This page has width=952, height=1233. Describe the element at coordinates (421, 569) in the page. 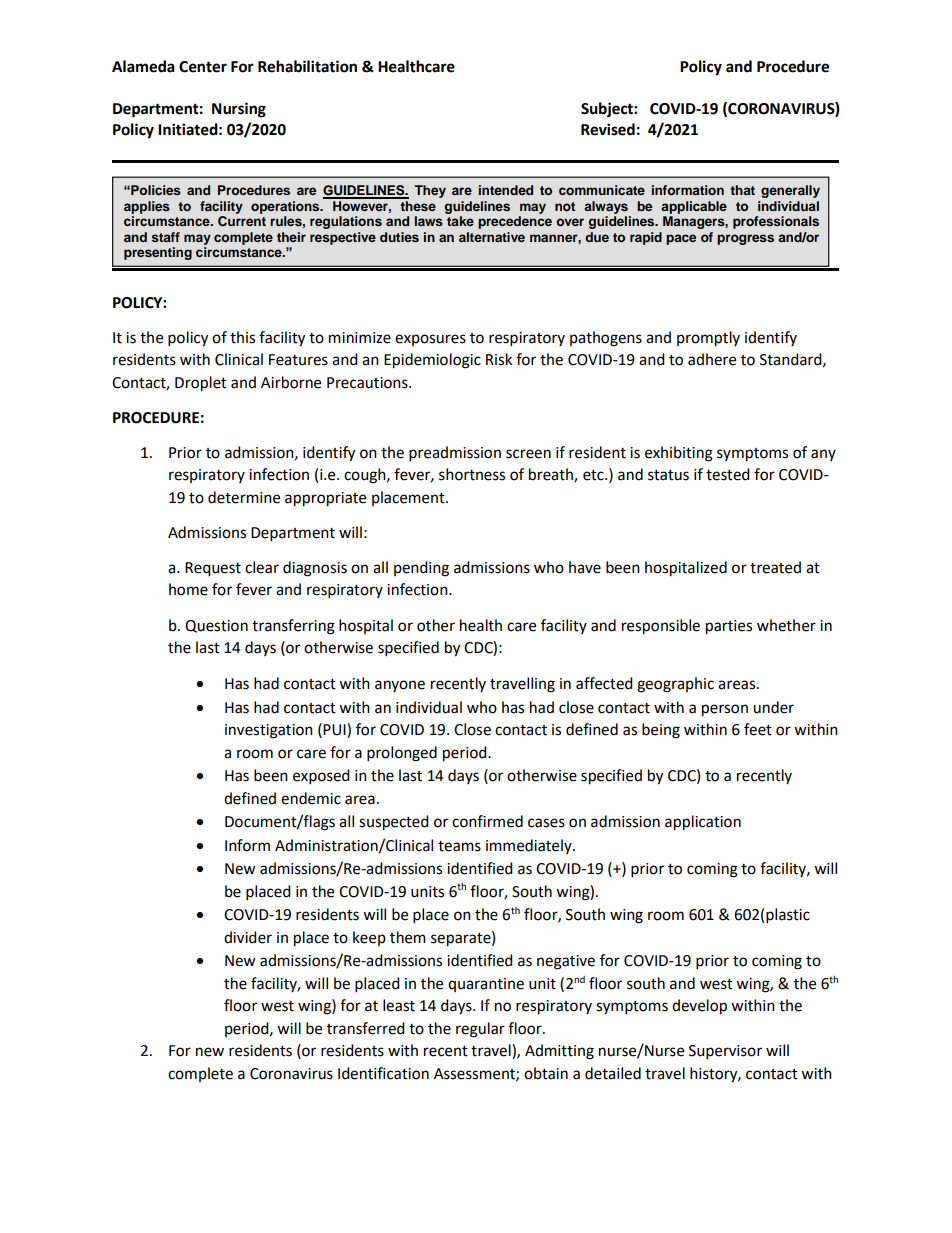

I see `pending` at that location.
